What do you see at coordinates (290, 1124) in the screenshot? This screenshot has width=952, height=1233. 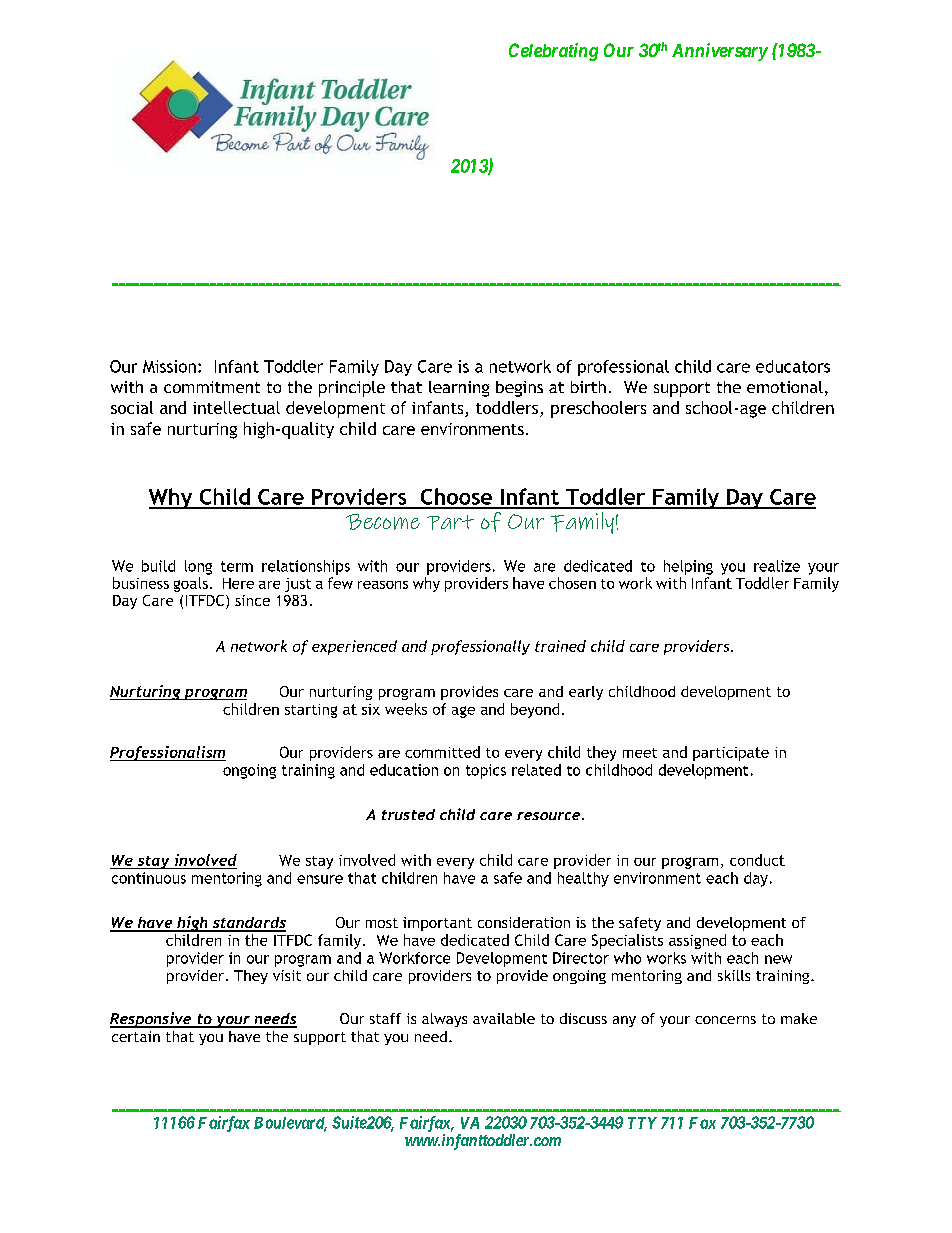 I see `Boulevard` at bounding box center [290, 1124].
